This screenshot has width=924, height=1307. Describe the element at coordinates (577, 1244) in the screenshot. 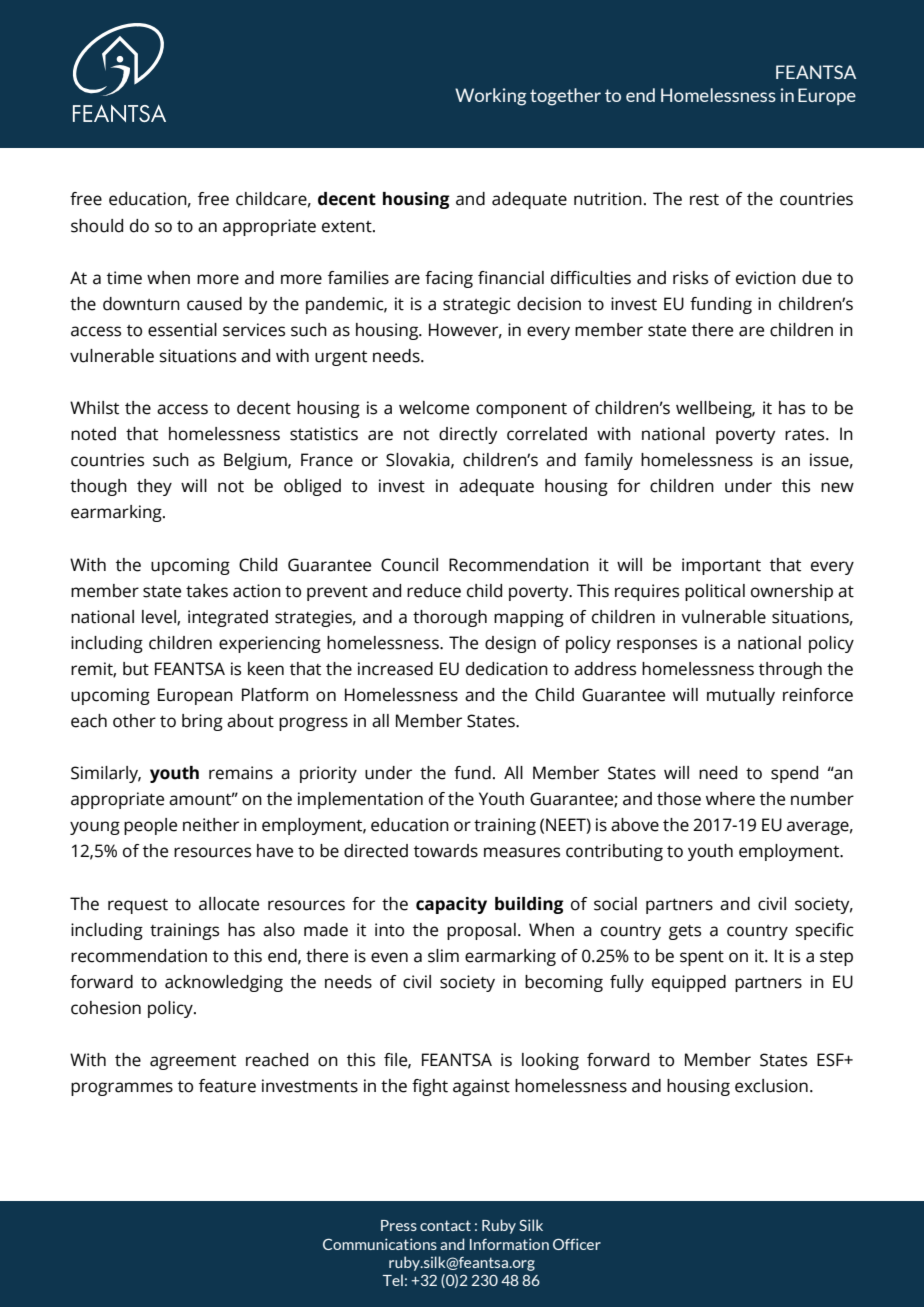

I see `Officer` at that location.
